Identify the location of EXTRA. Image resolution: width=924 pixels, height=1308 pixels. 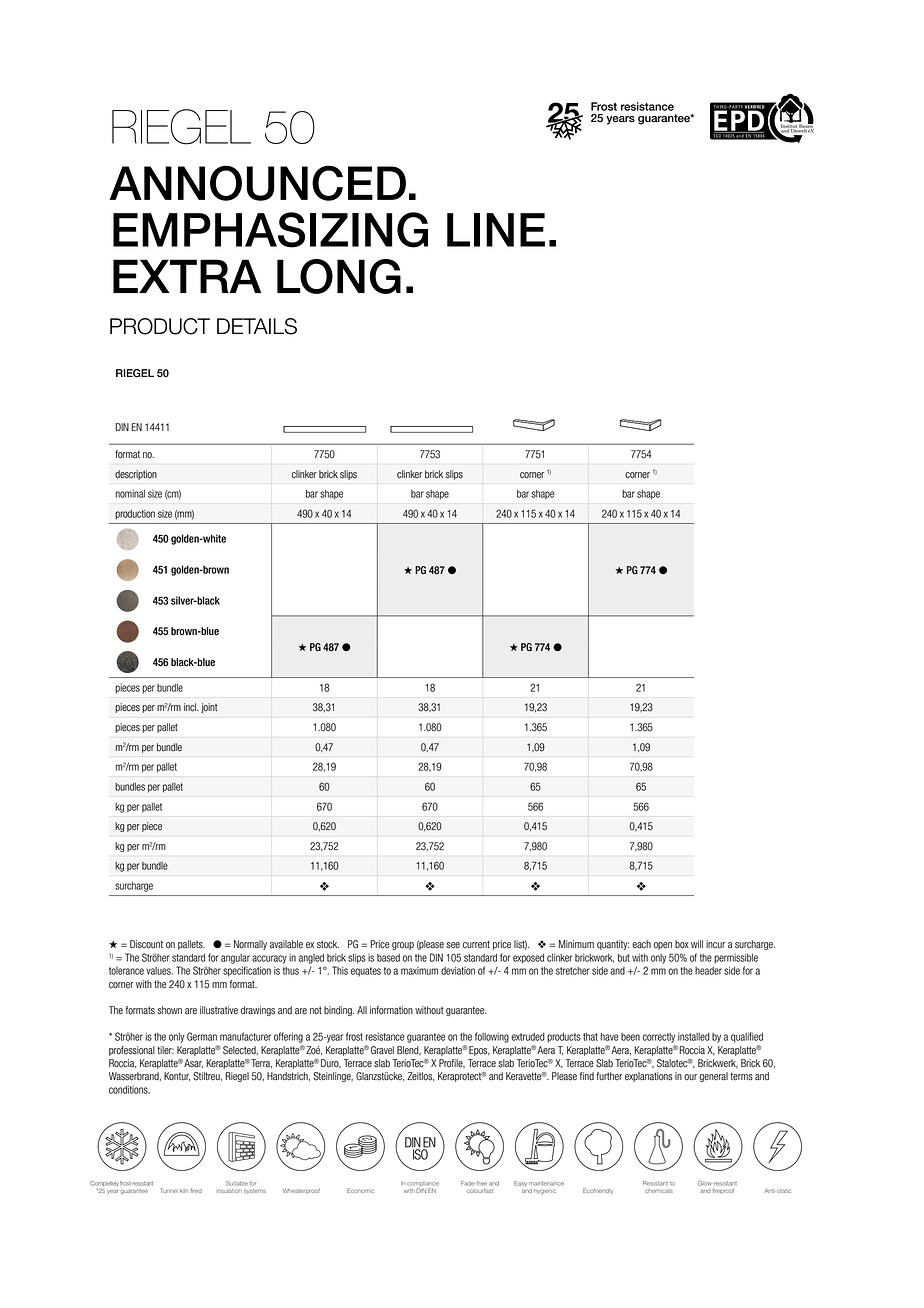
(187, 276).
